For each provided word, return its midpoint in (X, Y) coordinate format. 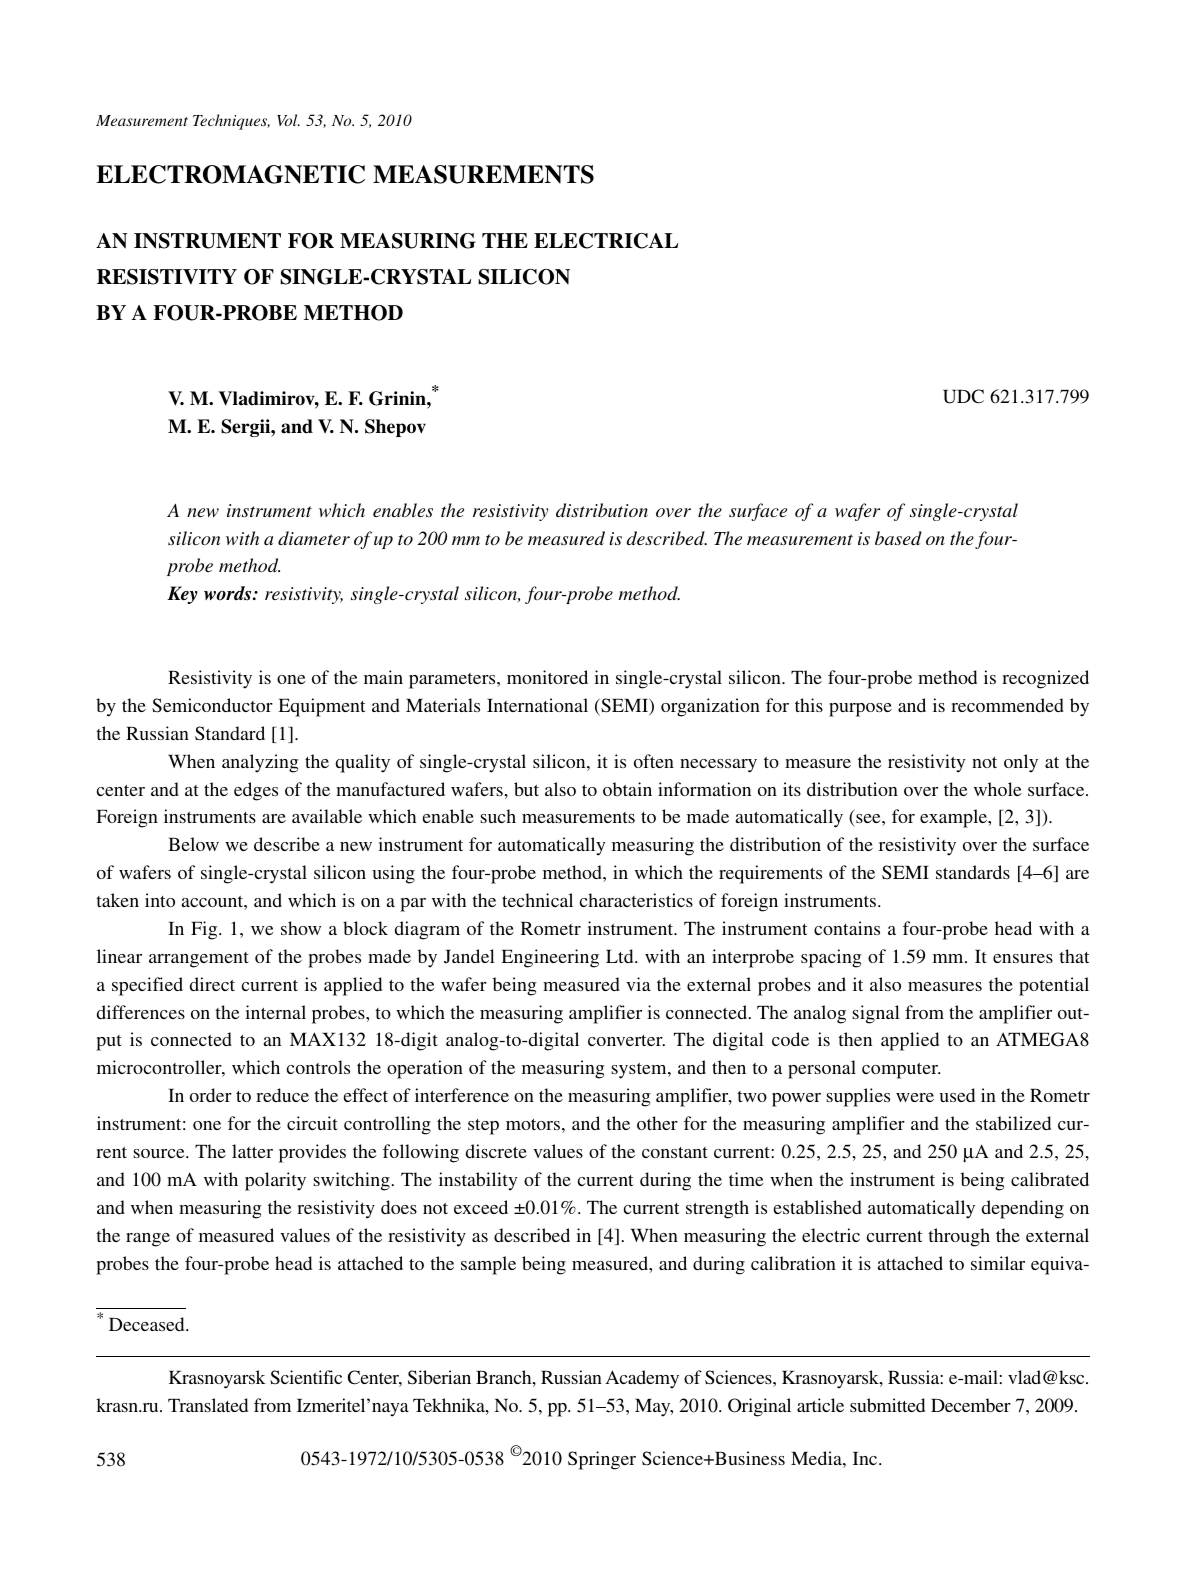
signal (876, 1014)
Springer (602, 1460)
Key (182, 595)
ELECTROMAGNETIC (230, 174)
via (638, 984)
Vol (288, 120)
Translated (208, 1405)
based (898, 538)
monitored (547, 677)
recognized (1045, 679)
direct (212, 984)
